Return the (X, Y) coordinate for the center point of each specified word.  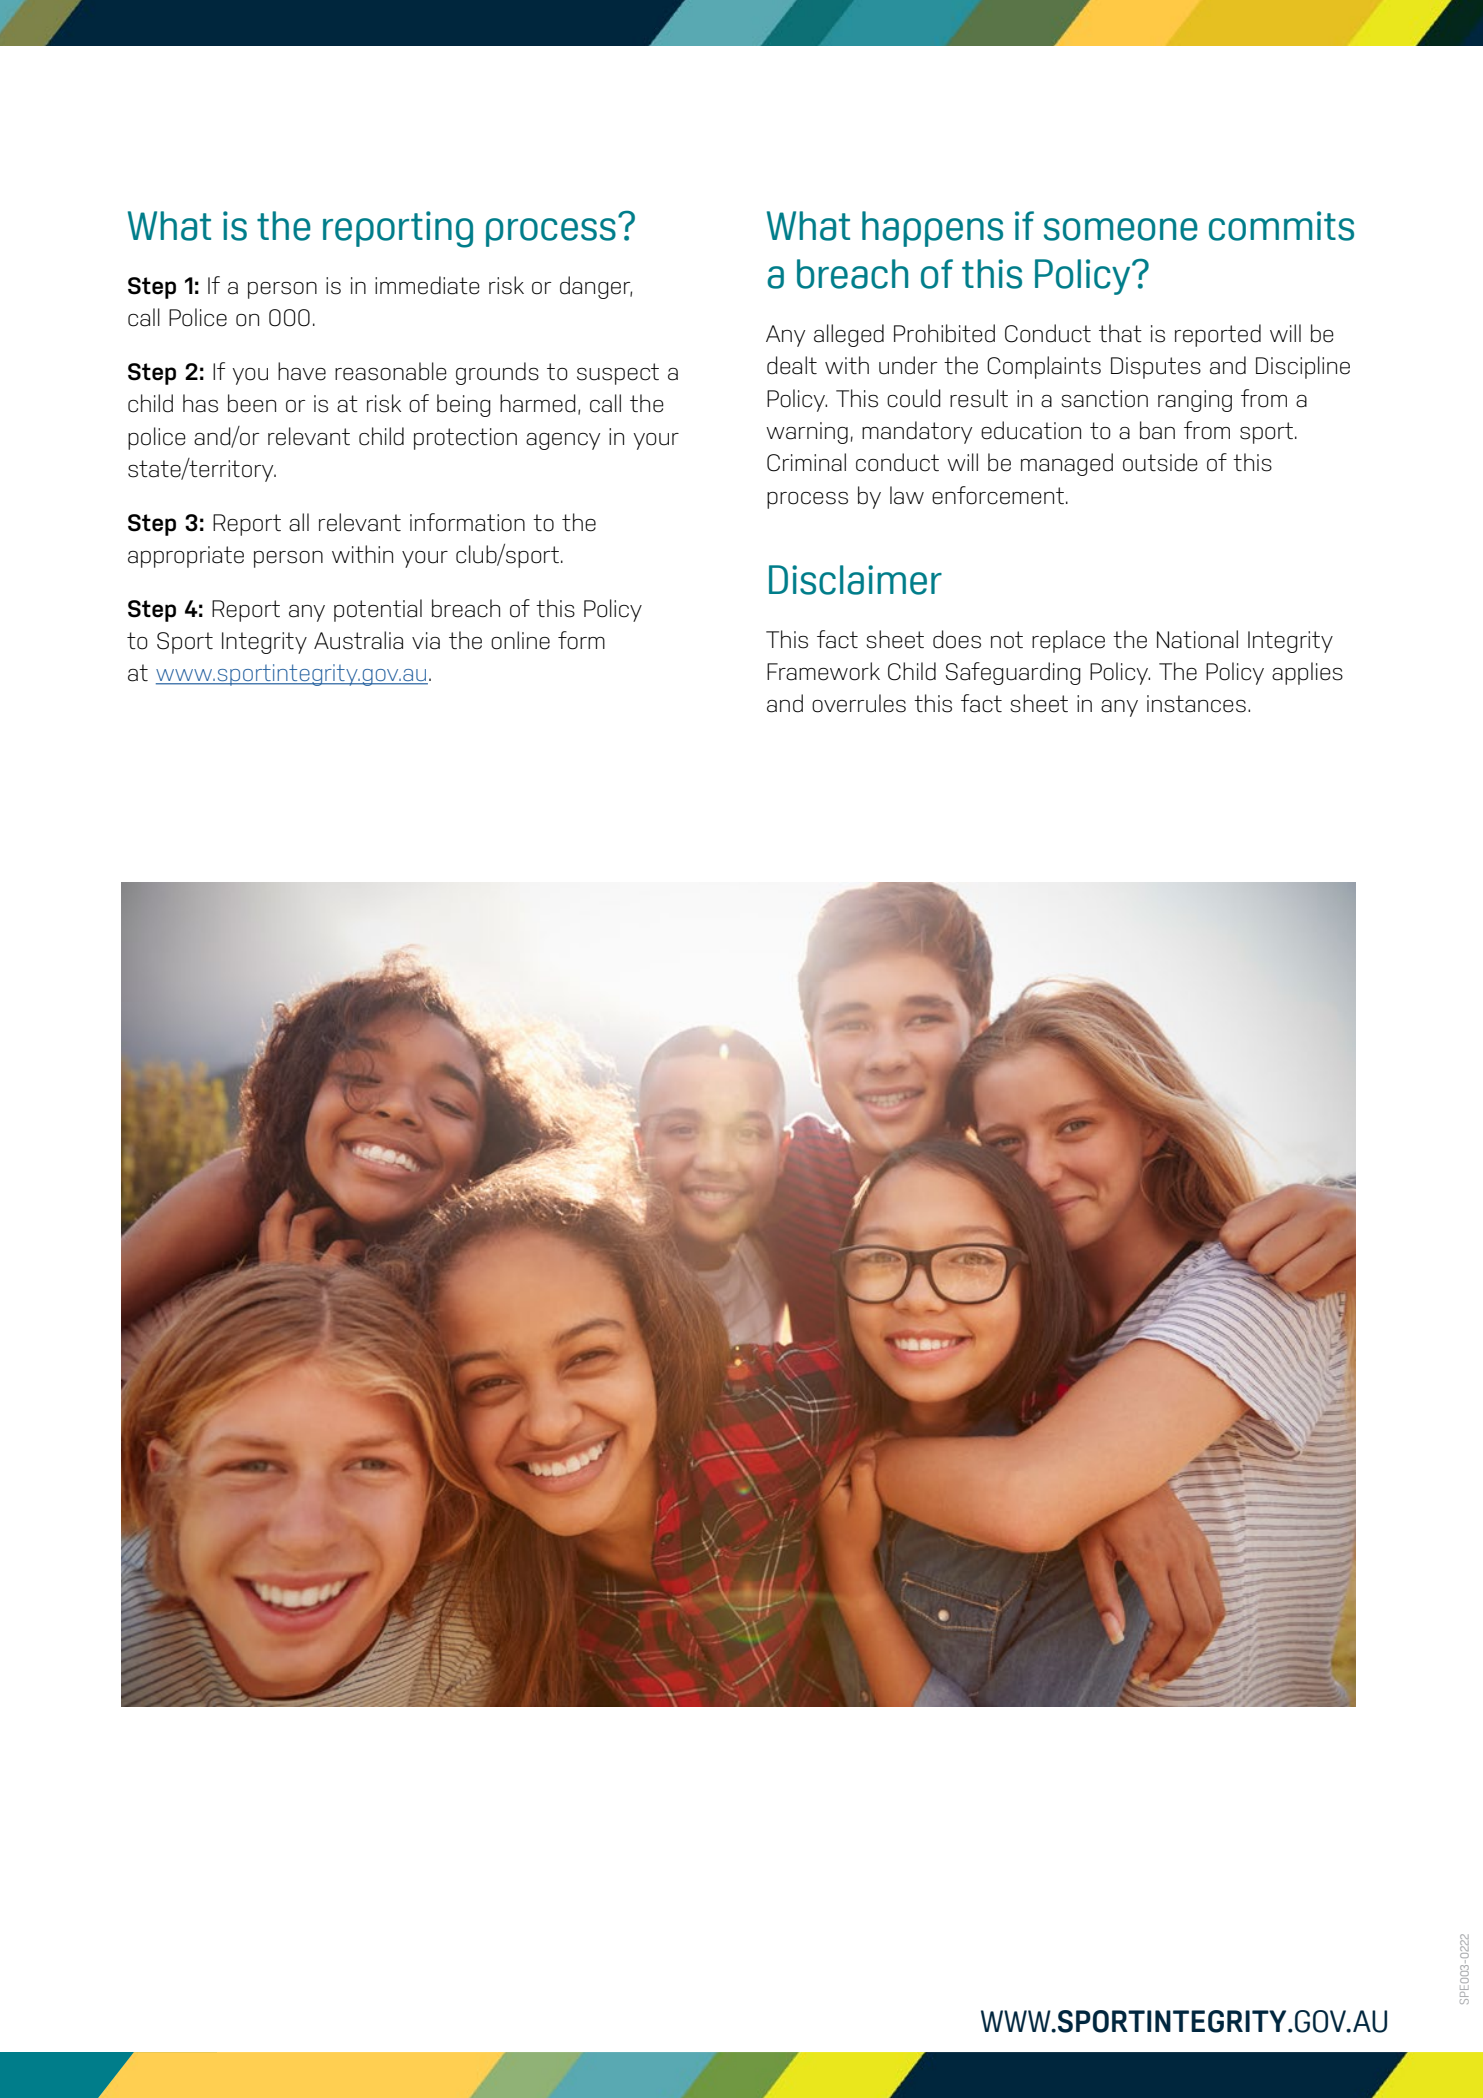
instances (1196, 704)
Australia (358, 640)
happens (932, 229)
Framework (823, 671)
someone (1121, 229)
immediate (427, 285)
